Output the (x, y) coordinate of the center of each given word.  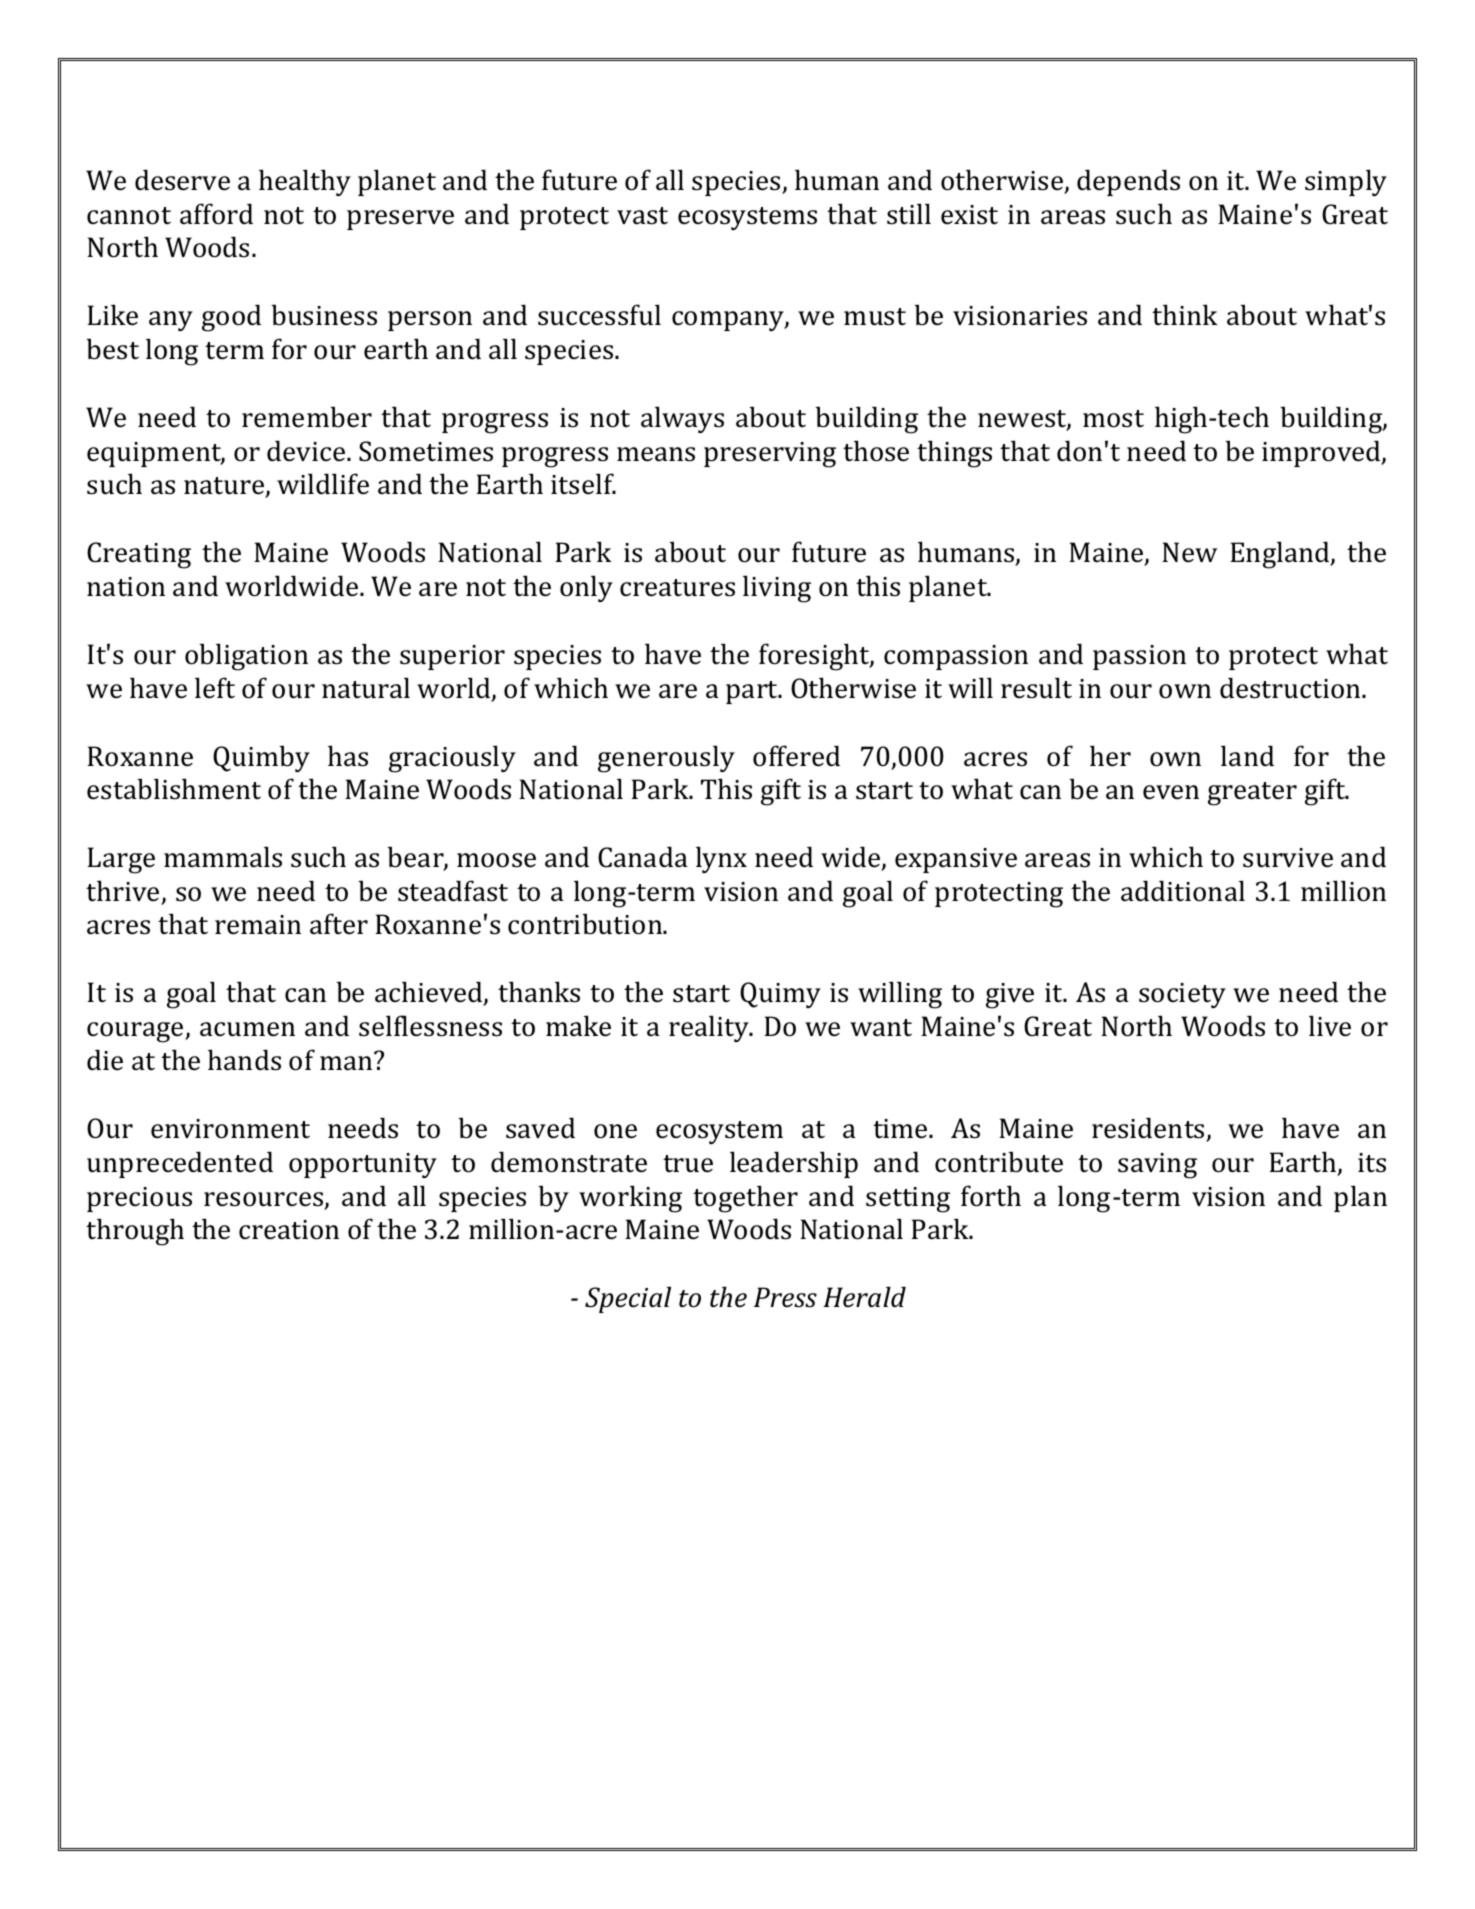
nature (225, 487)
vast (642, 216)
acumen (247, 1029)
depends (1128, 182)
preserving (770, 455)
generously (666, 759)
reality (710, 1028)
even (1171, 792)
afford (216, 214)
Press (785, 1297)
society (1182, 995)
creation (289, 1230)
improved (1322, 453)
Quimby (261, 758)
